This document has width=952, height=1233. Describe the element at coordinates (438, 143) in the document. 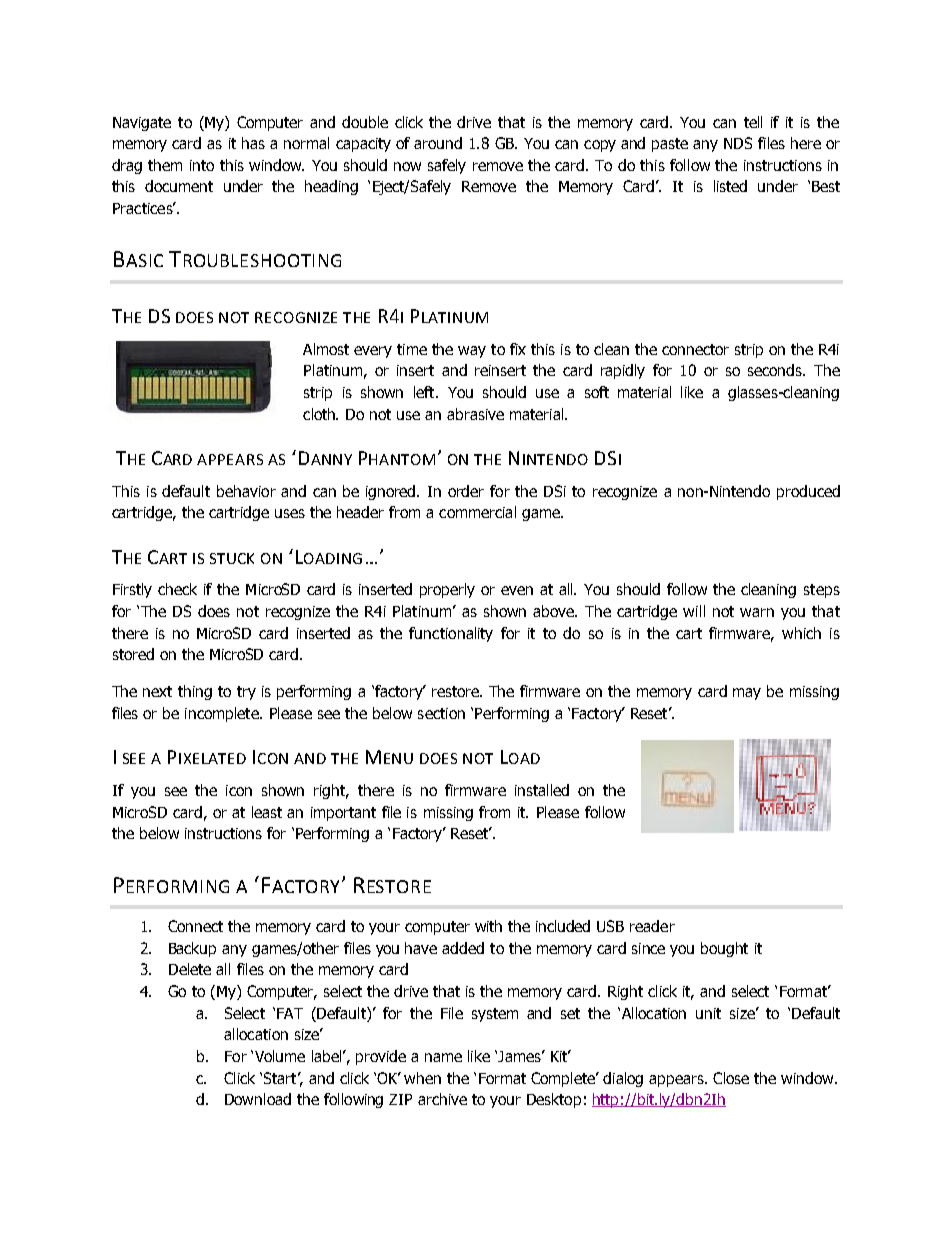

I see `around` at that location.
